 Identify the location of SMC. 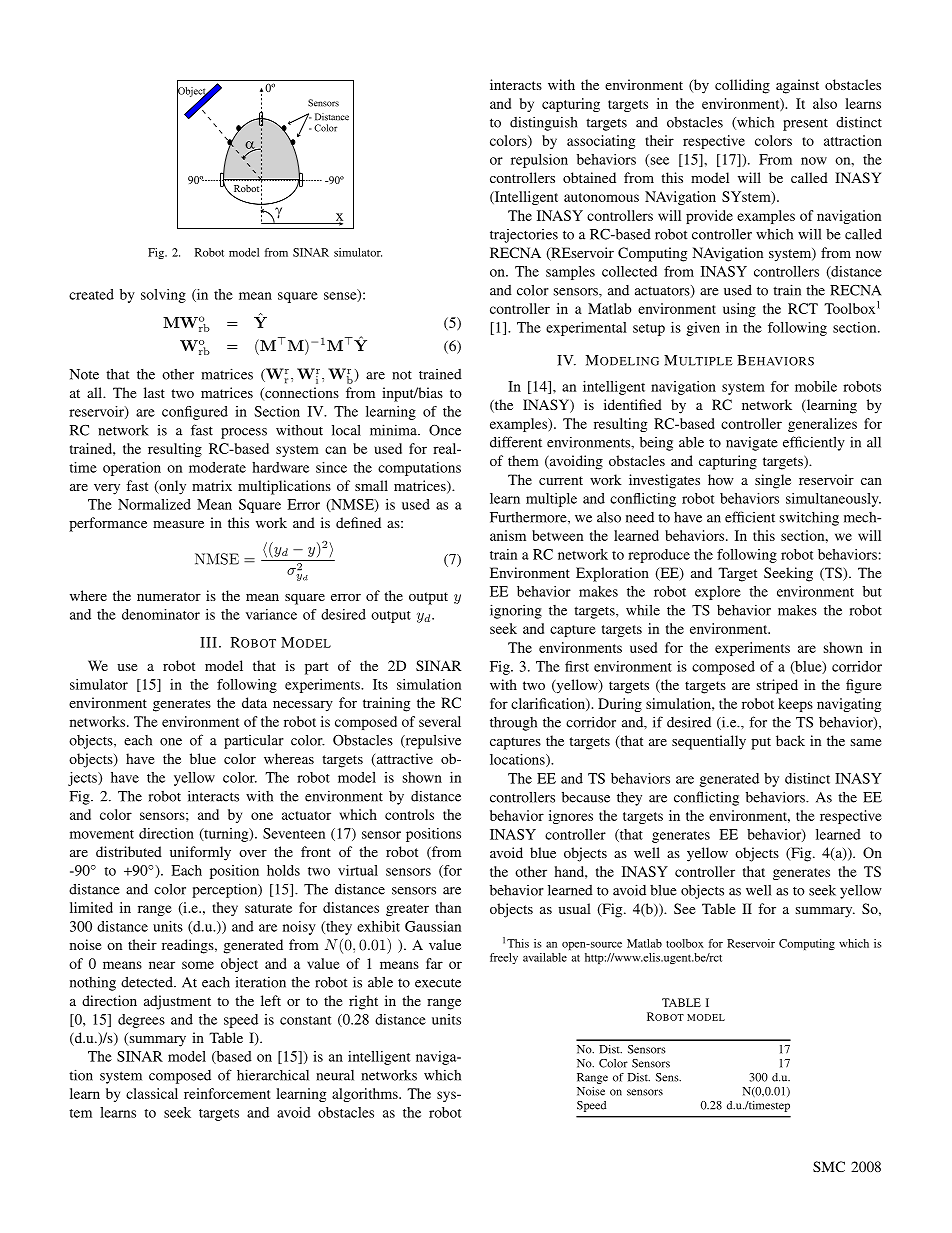
(829, 1166).
